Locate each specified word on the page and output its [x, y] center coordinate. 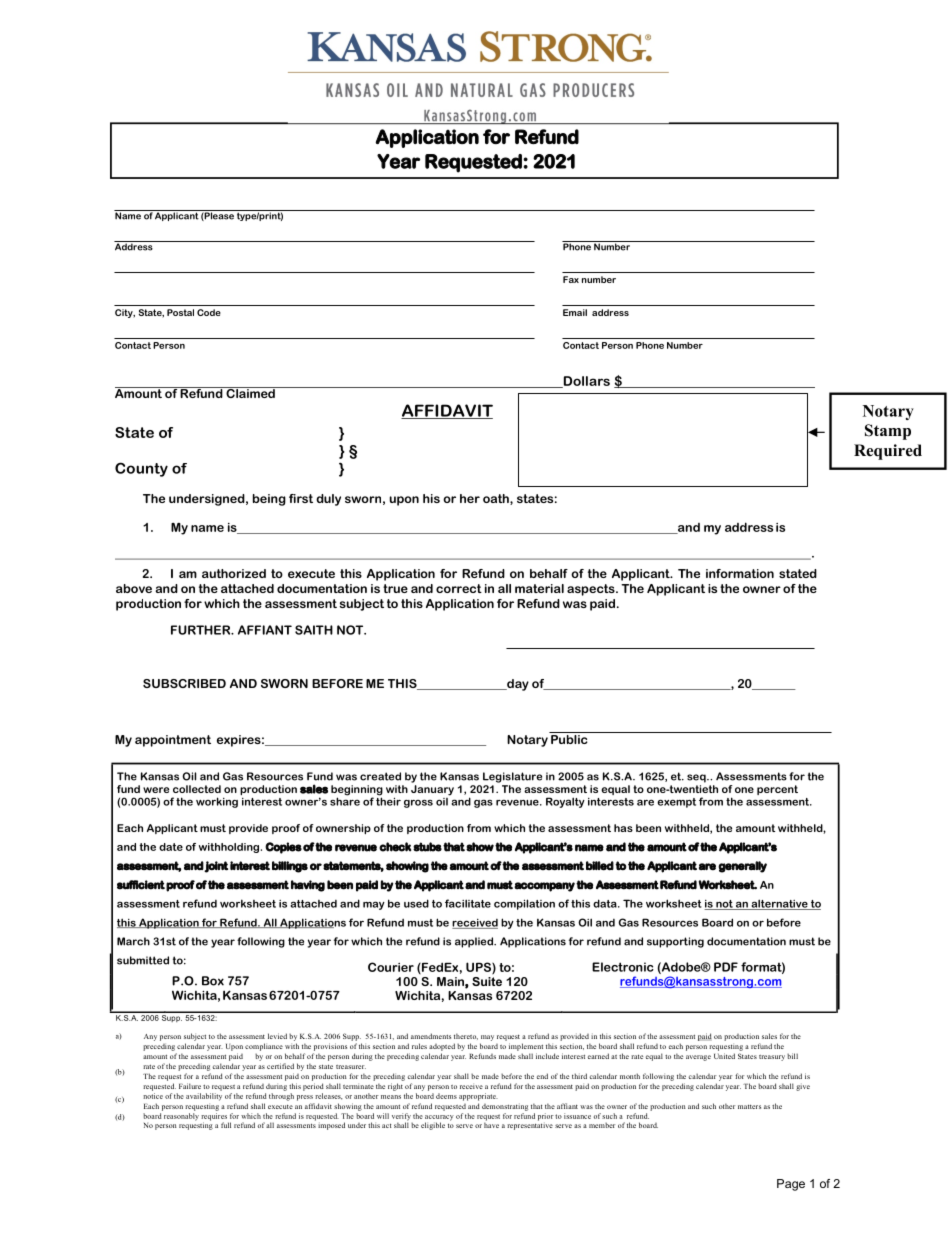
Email [575, 312]
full [226, 1125]
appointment [173, 741]
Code [209, 312]
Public [569, 738]
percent [777, 790]
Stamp [888, 432]
